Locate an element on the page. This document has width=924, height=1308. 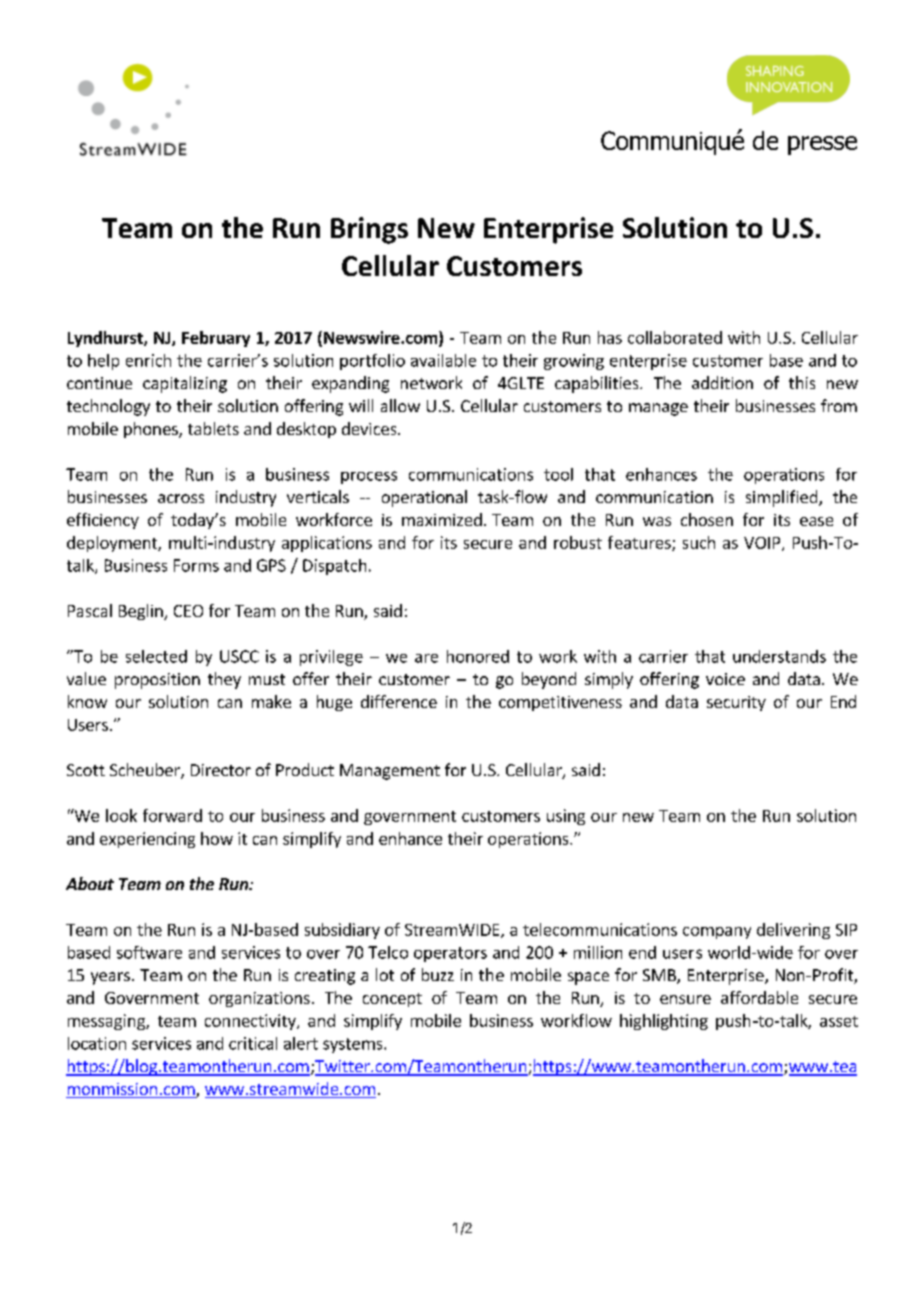
affordable is located at coordinates (759, 997).
